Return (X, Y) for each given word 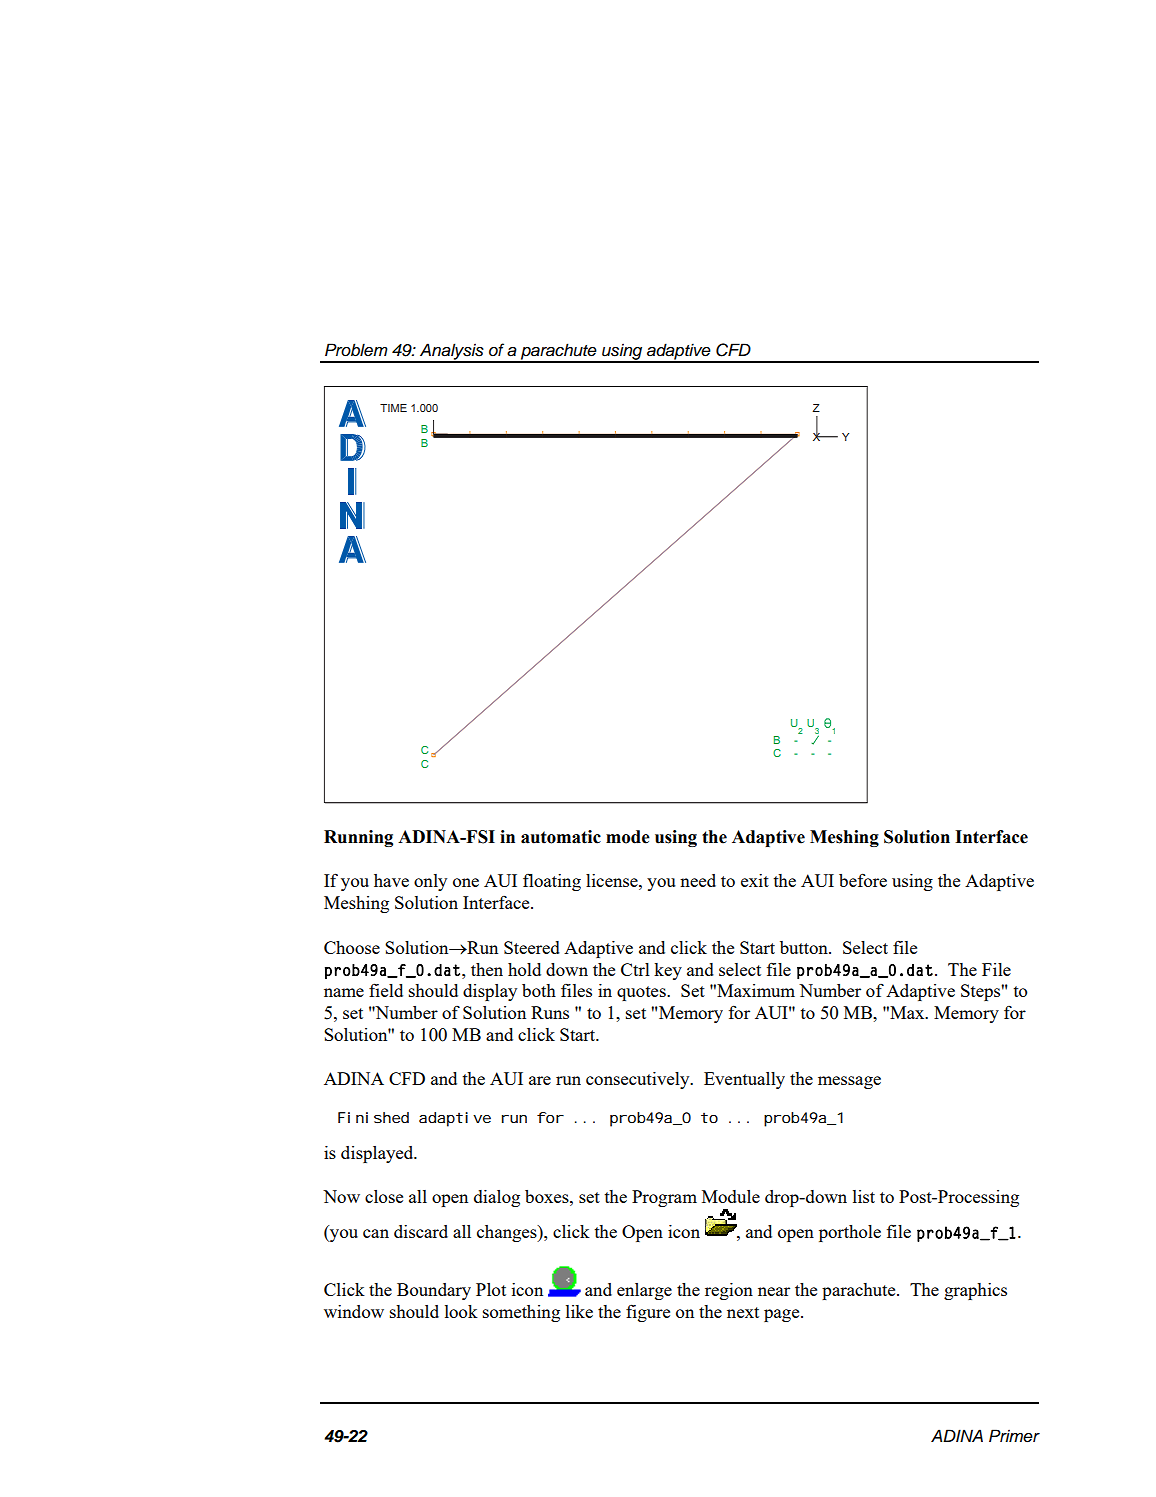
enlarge (644, 1291)
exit (755, 880)
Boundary (434, 1291)
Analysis (452, 352)
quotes (642, 993)
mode (628, 837)
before (863, 880)
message (849, 1082)
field (386, 990)
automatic (561, 837)
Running (358, 838)
